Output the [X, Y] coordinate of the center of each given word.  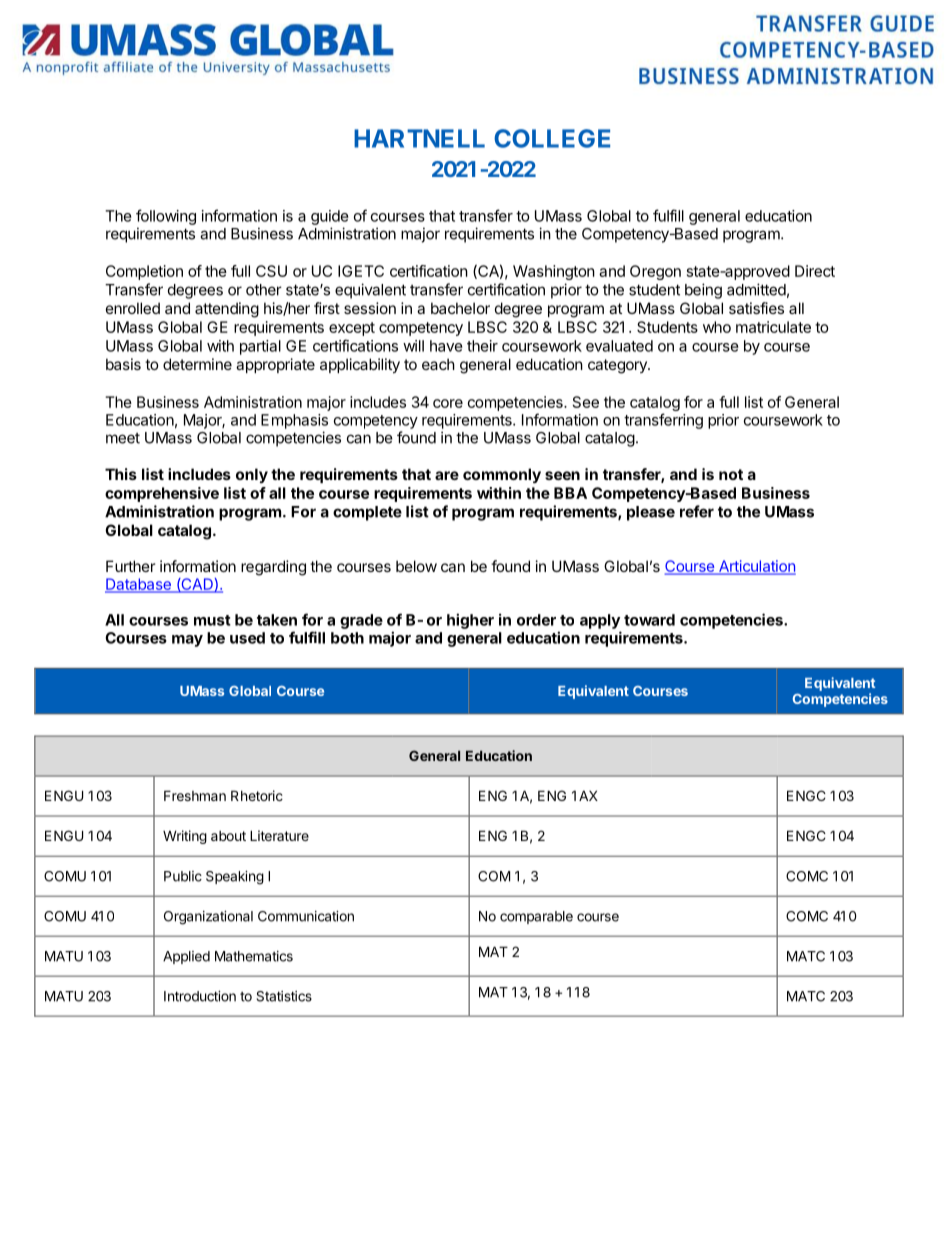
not [731, 474]
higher [470, 621]
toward [649, 620]
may [187, 641]
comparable [536, 917]
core [448, 403]
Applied [186, 957]
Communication [306, 916]
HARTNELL [419, 138]
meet [123, 438]
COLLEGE [552, 138]
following [166, 217]
